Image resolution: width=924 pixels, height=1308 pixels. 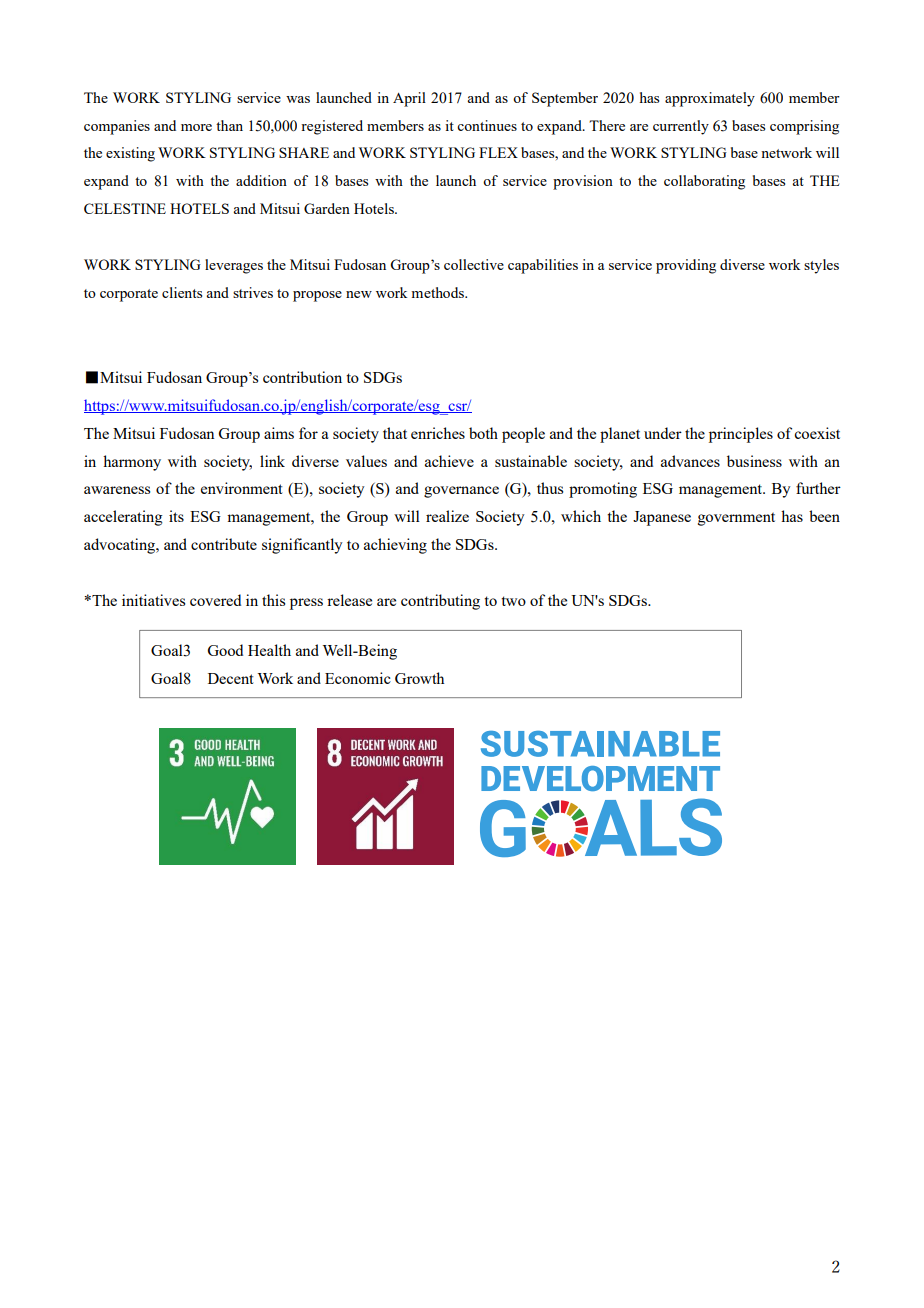 I want to click on Growth, so click(x=419, y=678).
